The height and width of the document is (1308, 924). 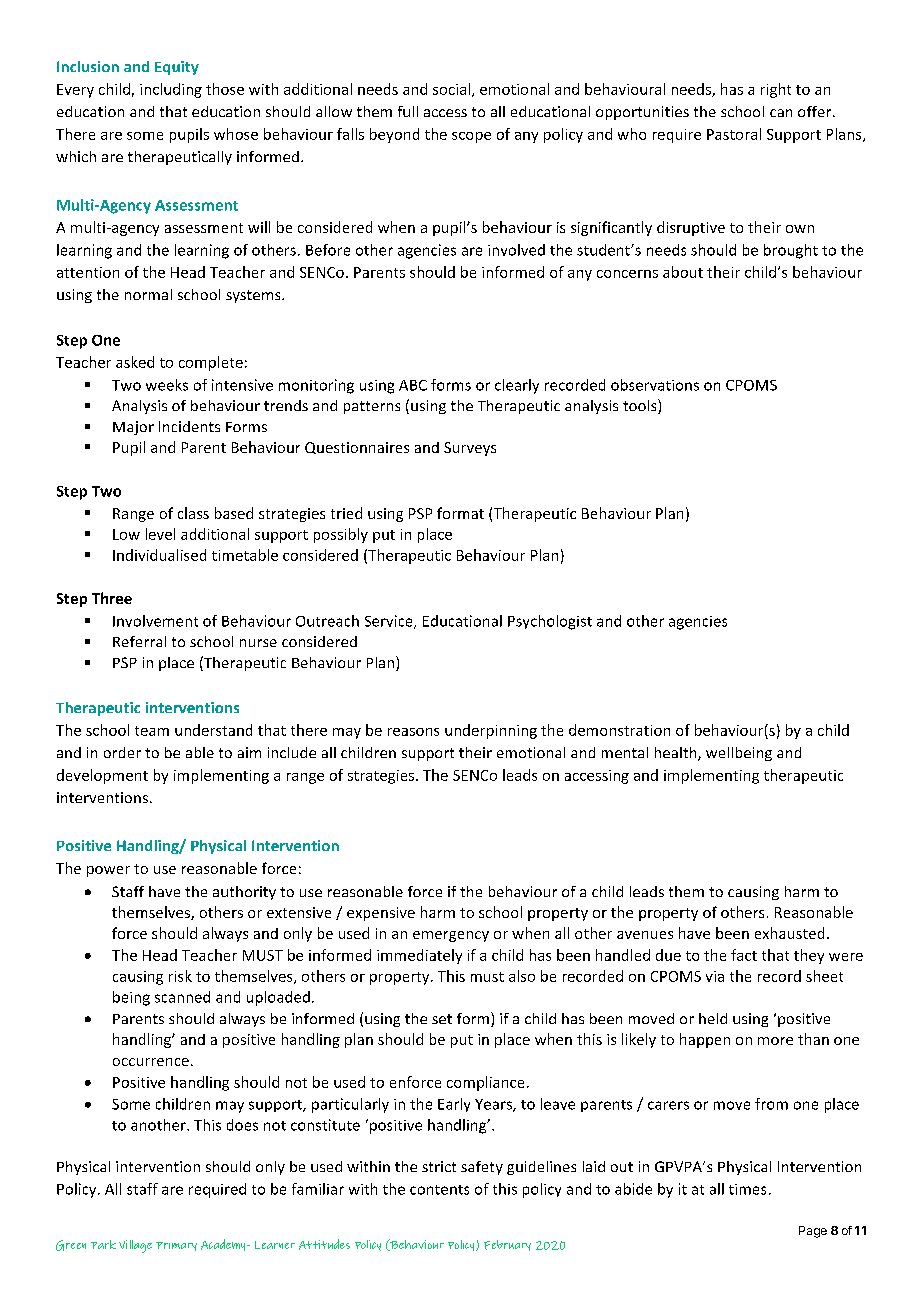 I want to click on health, so click(x=677, y=754).
